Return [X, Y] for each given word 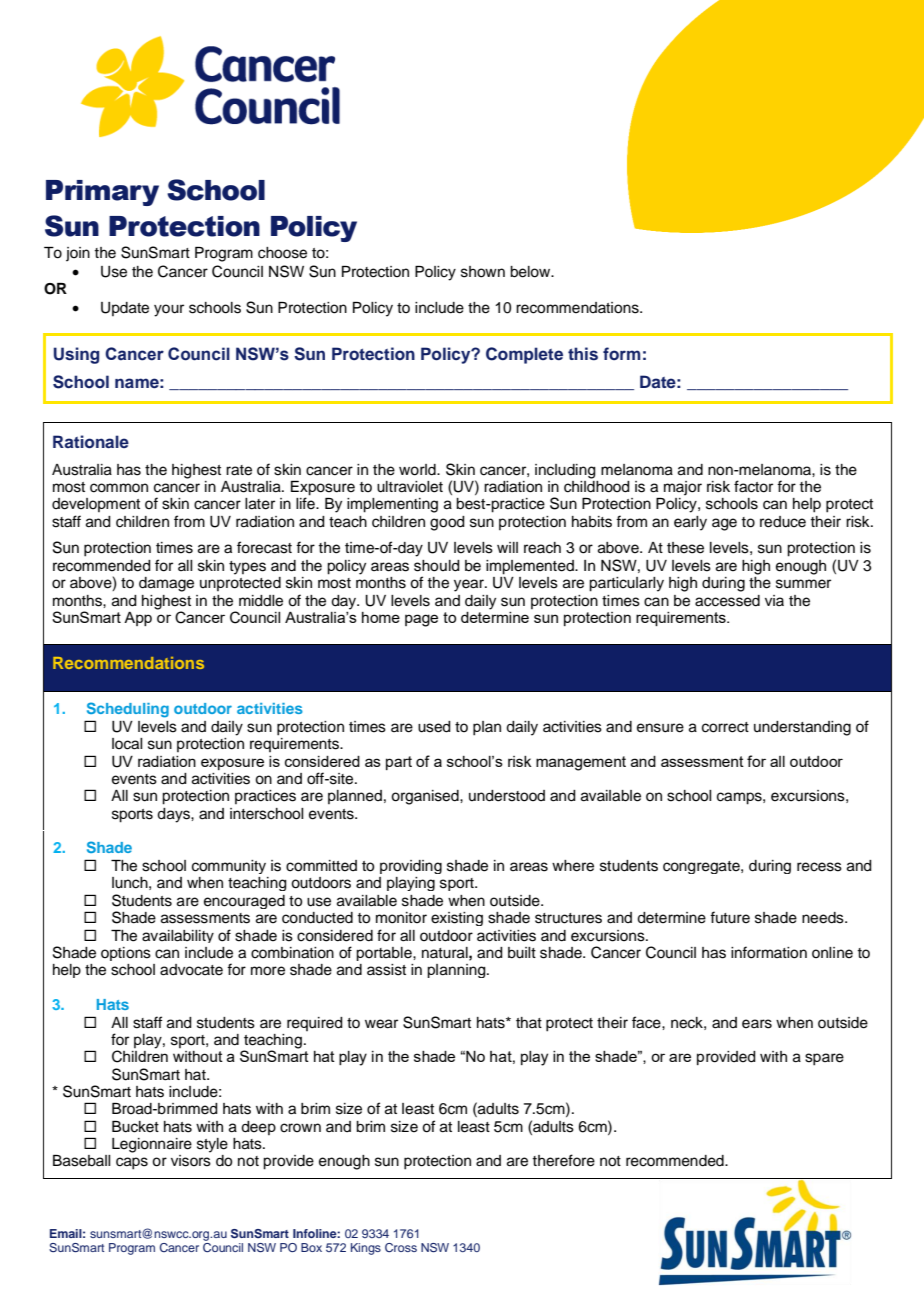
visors [191, 1161]
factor [753, 486]
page [421, 620]
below [531, 272]
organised [426, 797]
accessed [727, 601]
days [174, 815]
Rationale [91, 442]
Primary [102, 193]
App [138, 619]
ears [757, 1024]
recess [819, 867]
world [418, 470]
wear [381, 1024]
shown [483, 272]
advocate [191, 970]
